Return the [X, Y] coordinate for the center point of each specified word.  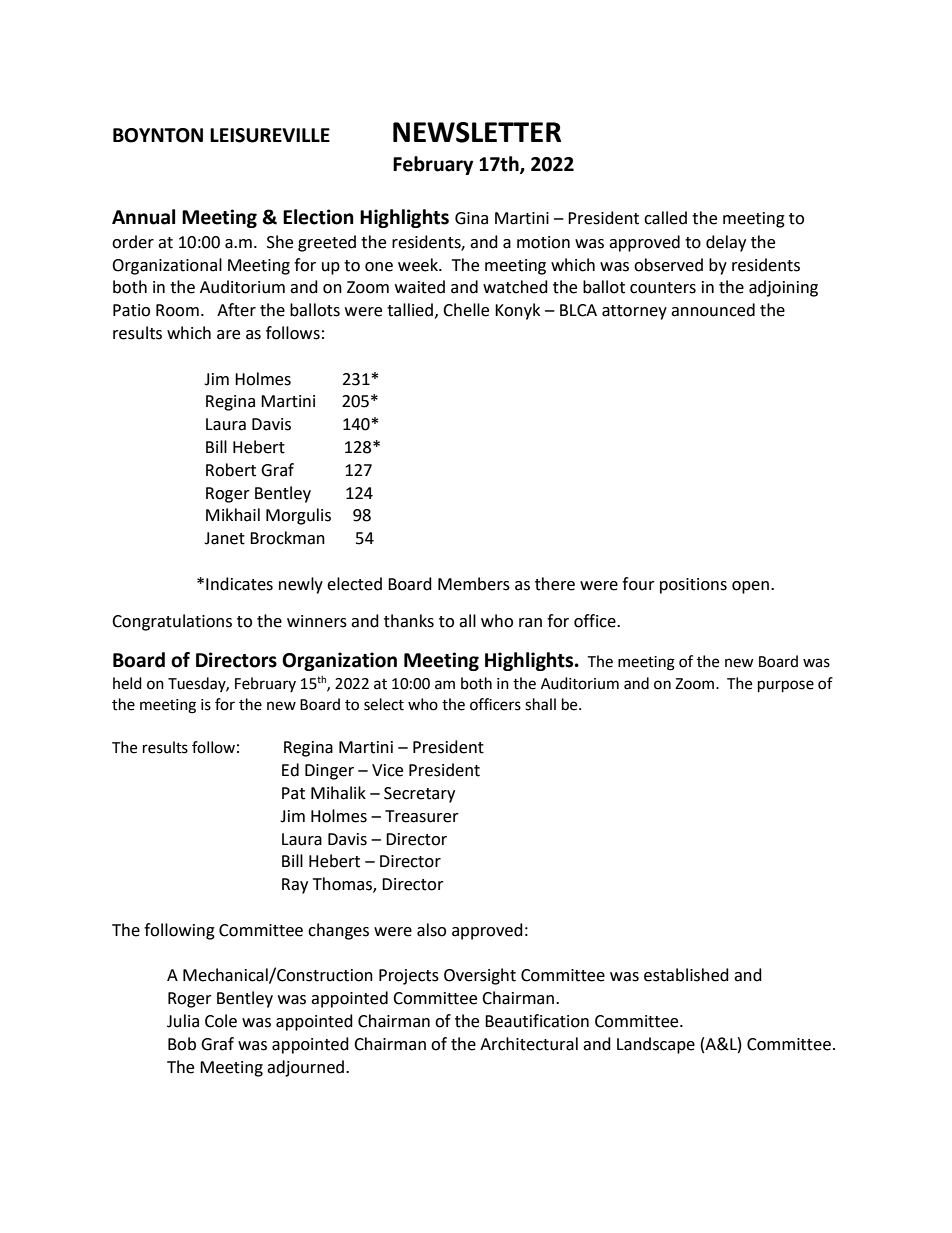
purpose [786, 686]
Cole [221, 1021]
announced [713, 310]
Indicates [239, 584]
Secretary [419, 795]
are [228, 335]
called [665, 218]
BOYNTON [158, 135]
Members [474, 584]
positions [693, 586]
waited [420, 287]
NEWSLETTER [477, 132]
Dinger [329, 772]
